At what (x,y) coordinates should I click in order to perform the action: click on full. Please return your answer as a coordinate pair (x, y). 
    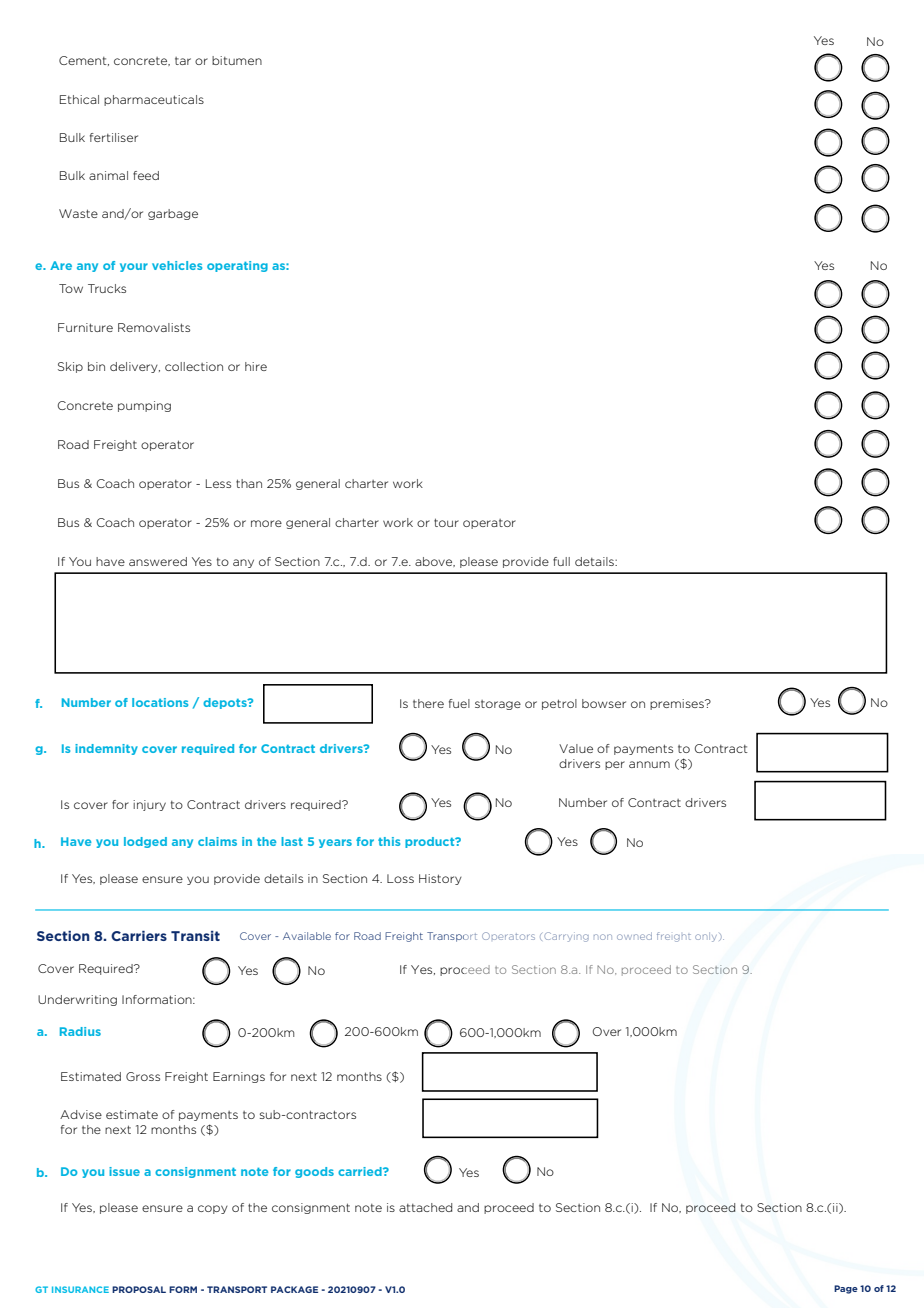
    Looking at the image, I should click on (561, 561).
